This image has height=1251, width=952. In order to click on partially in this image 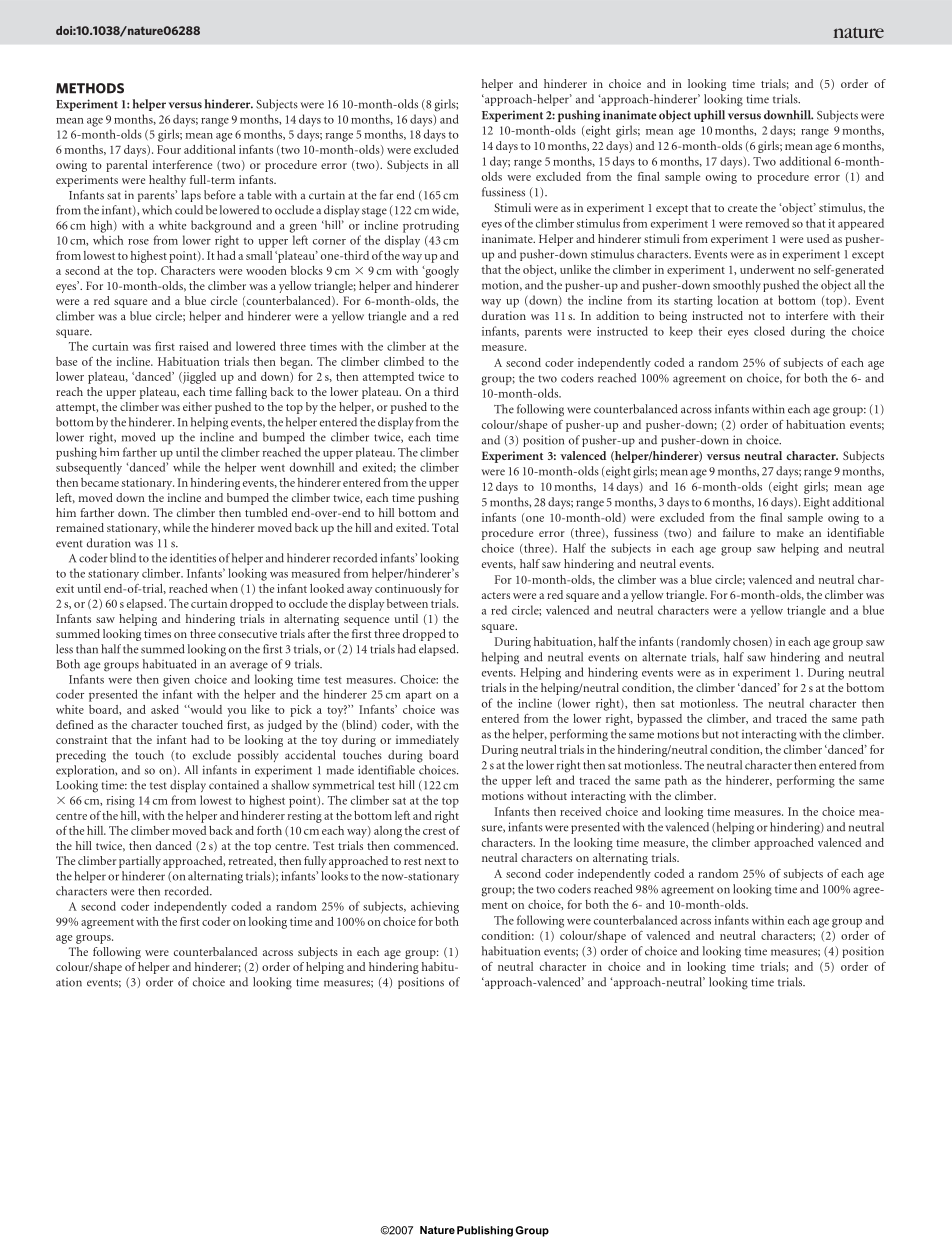, I will do `click(140, 862)`.
